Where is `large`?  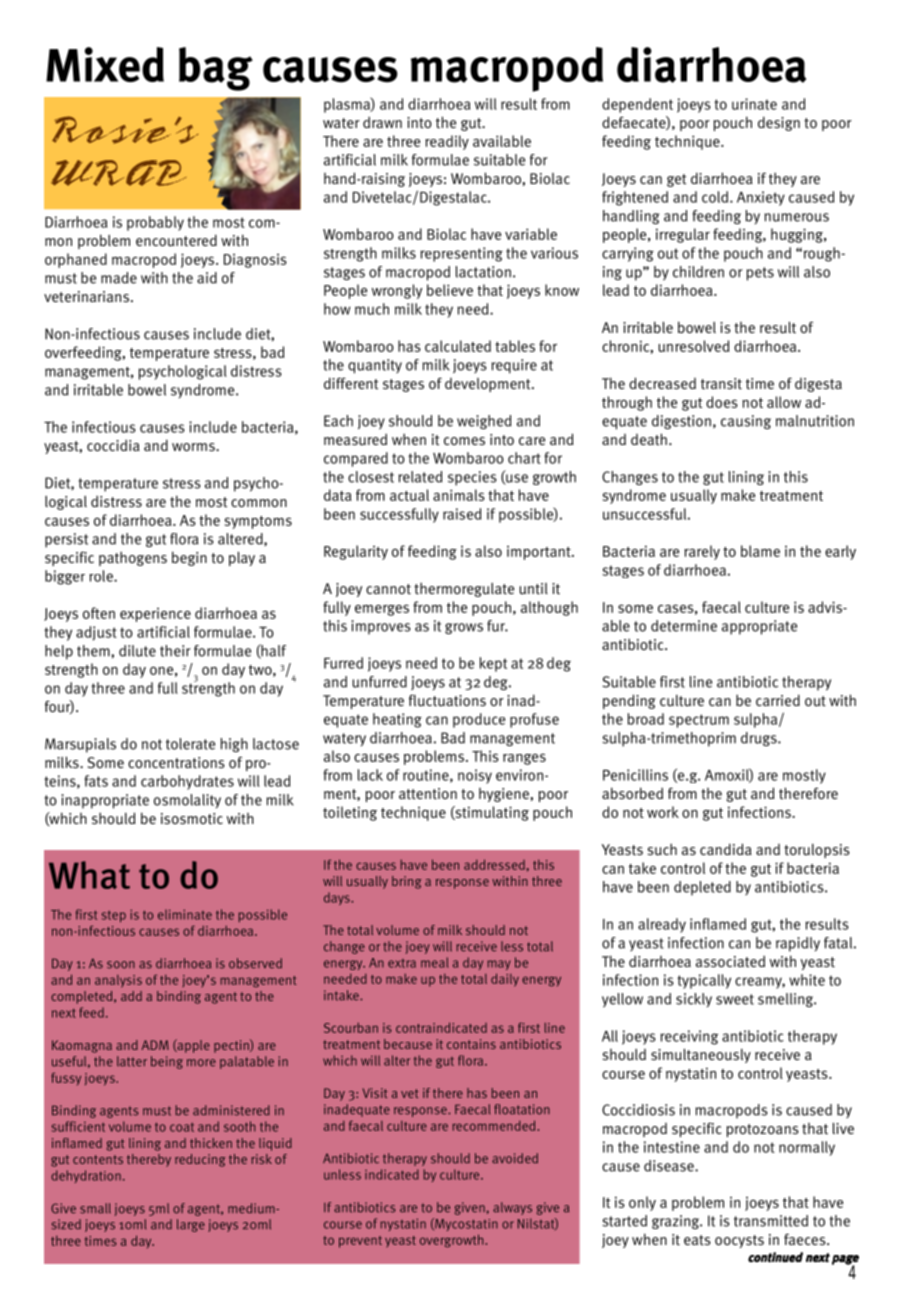
large is located at coordinates (191, 1225).
